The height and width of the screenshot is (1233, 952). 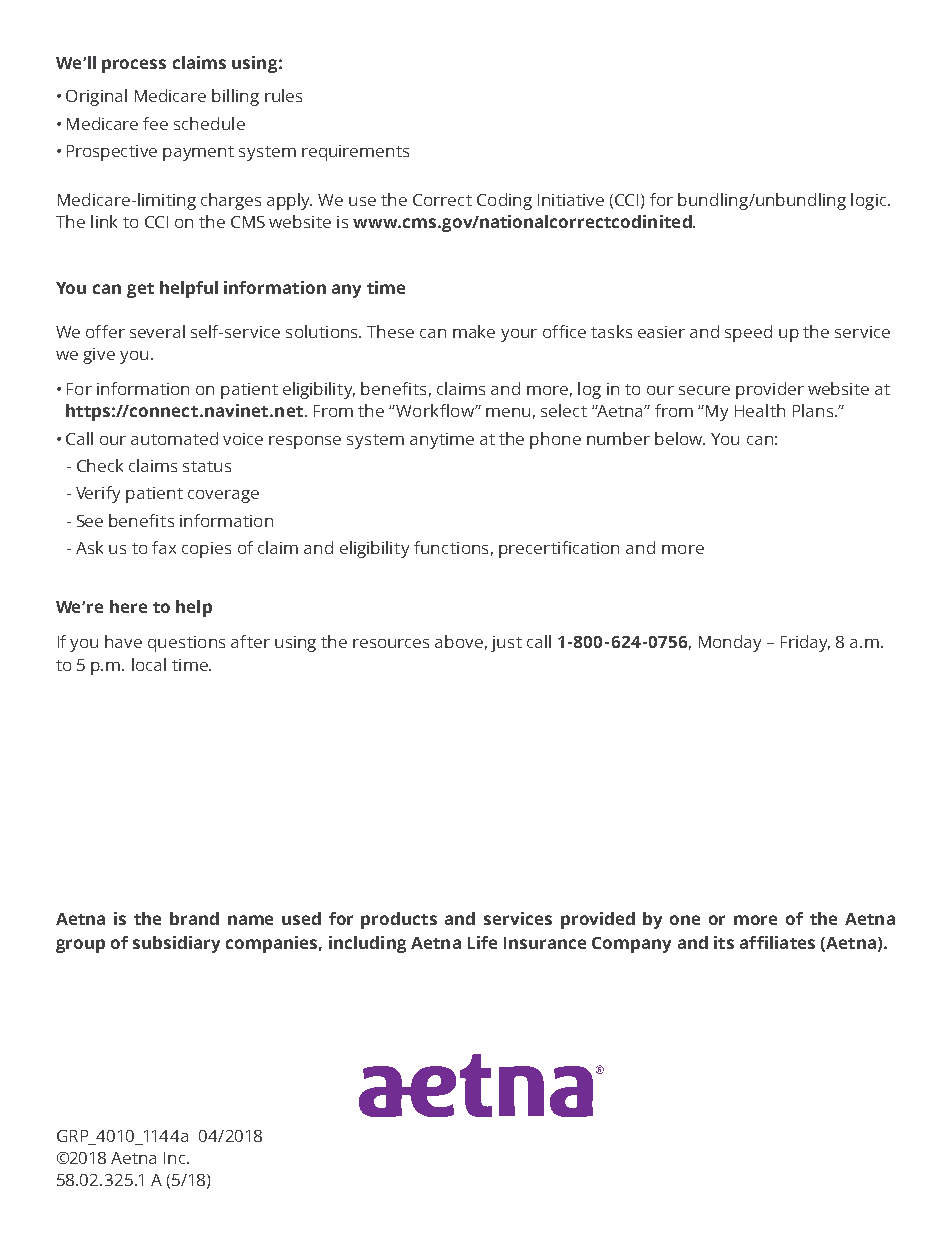 What do you see at coordinates (355, 153) in the screenshot?
I see `requirements` at bounding box center [355, 153].
